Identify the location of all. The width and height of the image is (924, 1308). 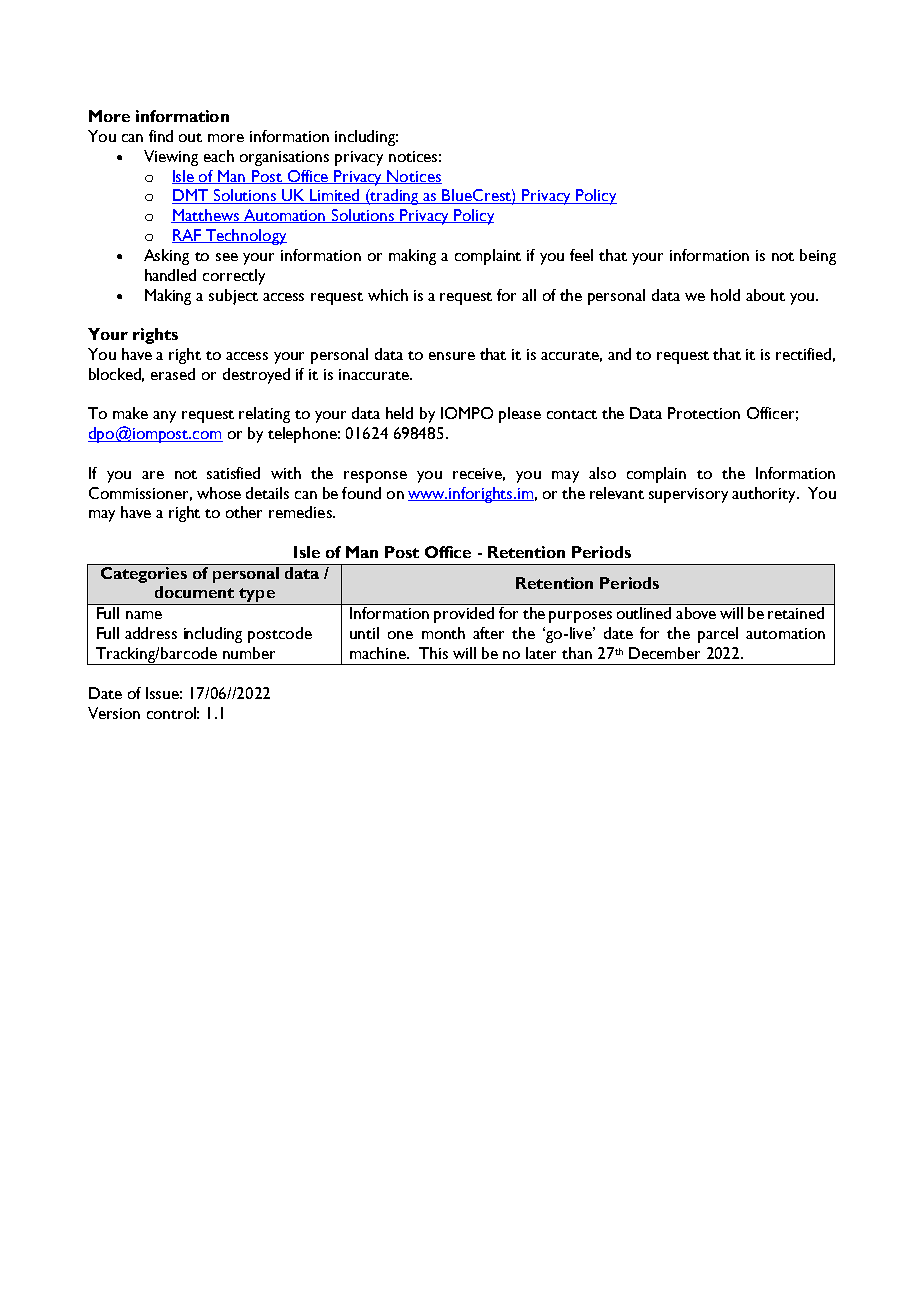
(529, 295).
